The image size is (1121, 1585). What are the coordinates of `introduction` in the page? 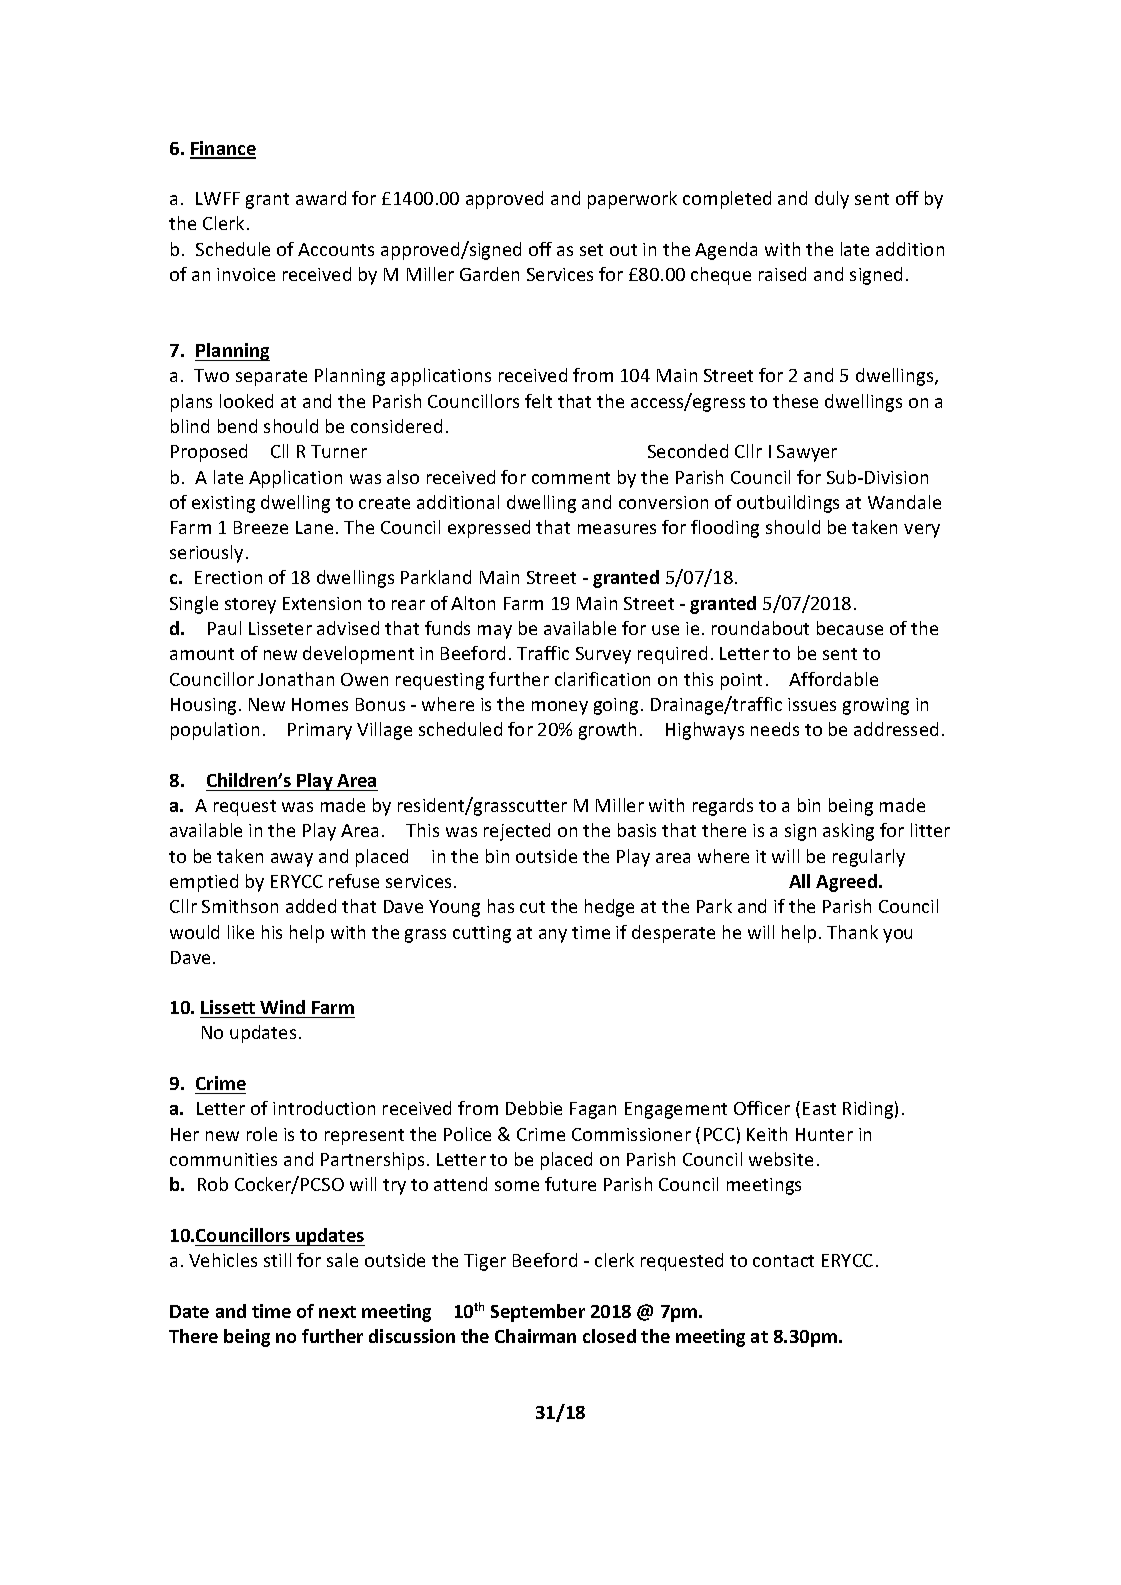 It's located at (324, 1108).
